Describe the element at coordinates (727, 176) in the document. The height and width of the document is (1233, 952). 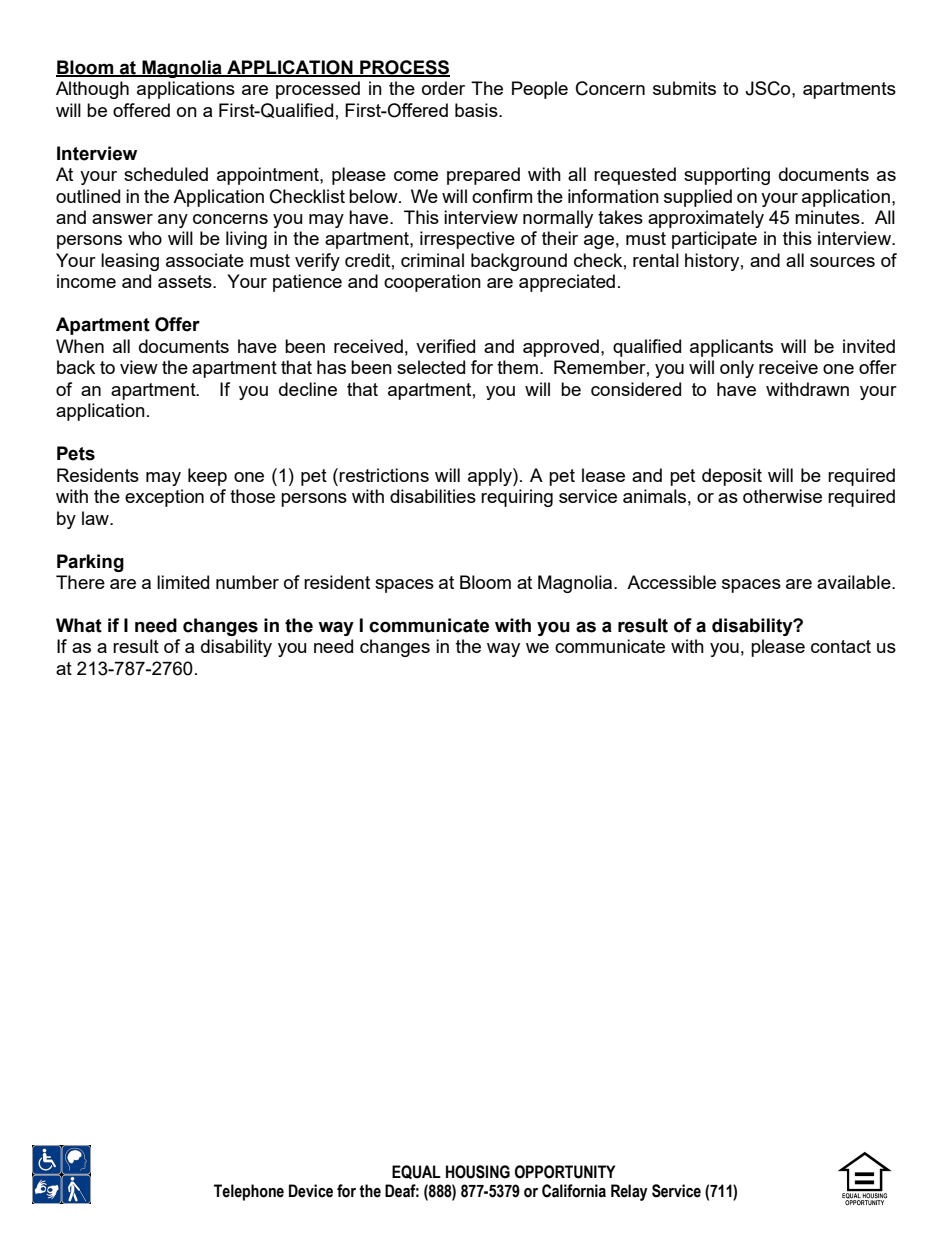
I see `supporting` at that location.
